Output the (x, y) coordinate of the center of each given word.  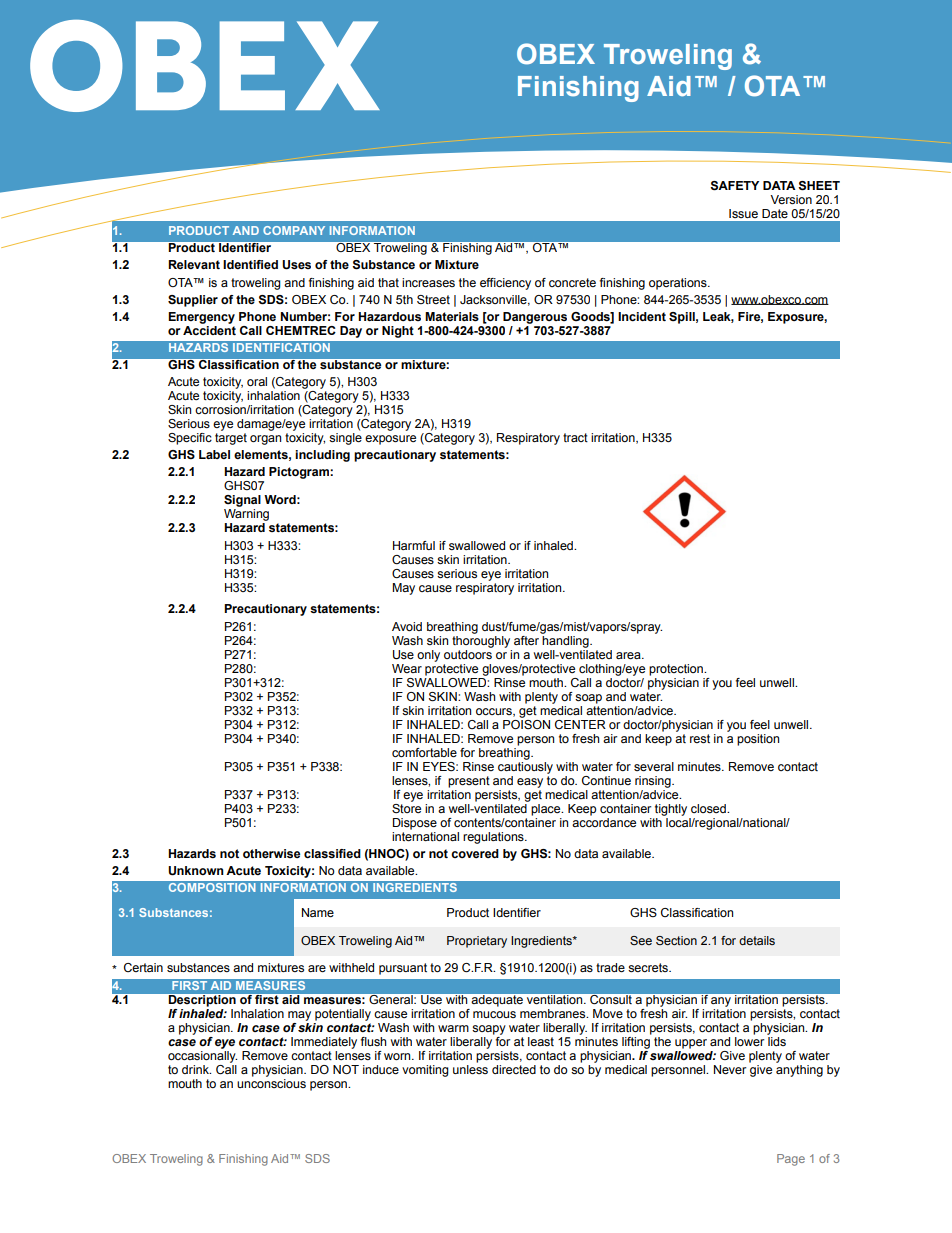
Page (791, 1160)
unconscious (271, 1083)
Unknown (196, 871)
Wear (407, 668)
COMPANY (294, 230)
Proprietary (477, 942)
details (757, 940)
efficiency (505, 284)
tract (575, 437)
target (231, 439)
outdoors (468, 653)
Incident (642, 316)
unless (470, 1069)
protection (677, 670)
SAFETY (734, 186)
